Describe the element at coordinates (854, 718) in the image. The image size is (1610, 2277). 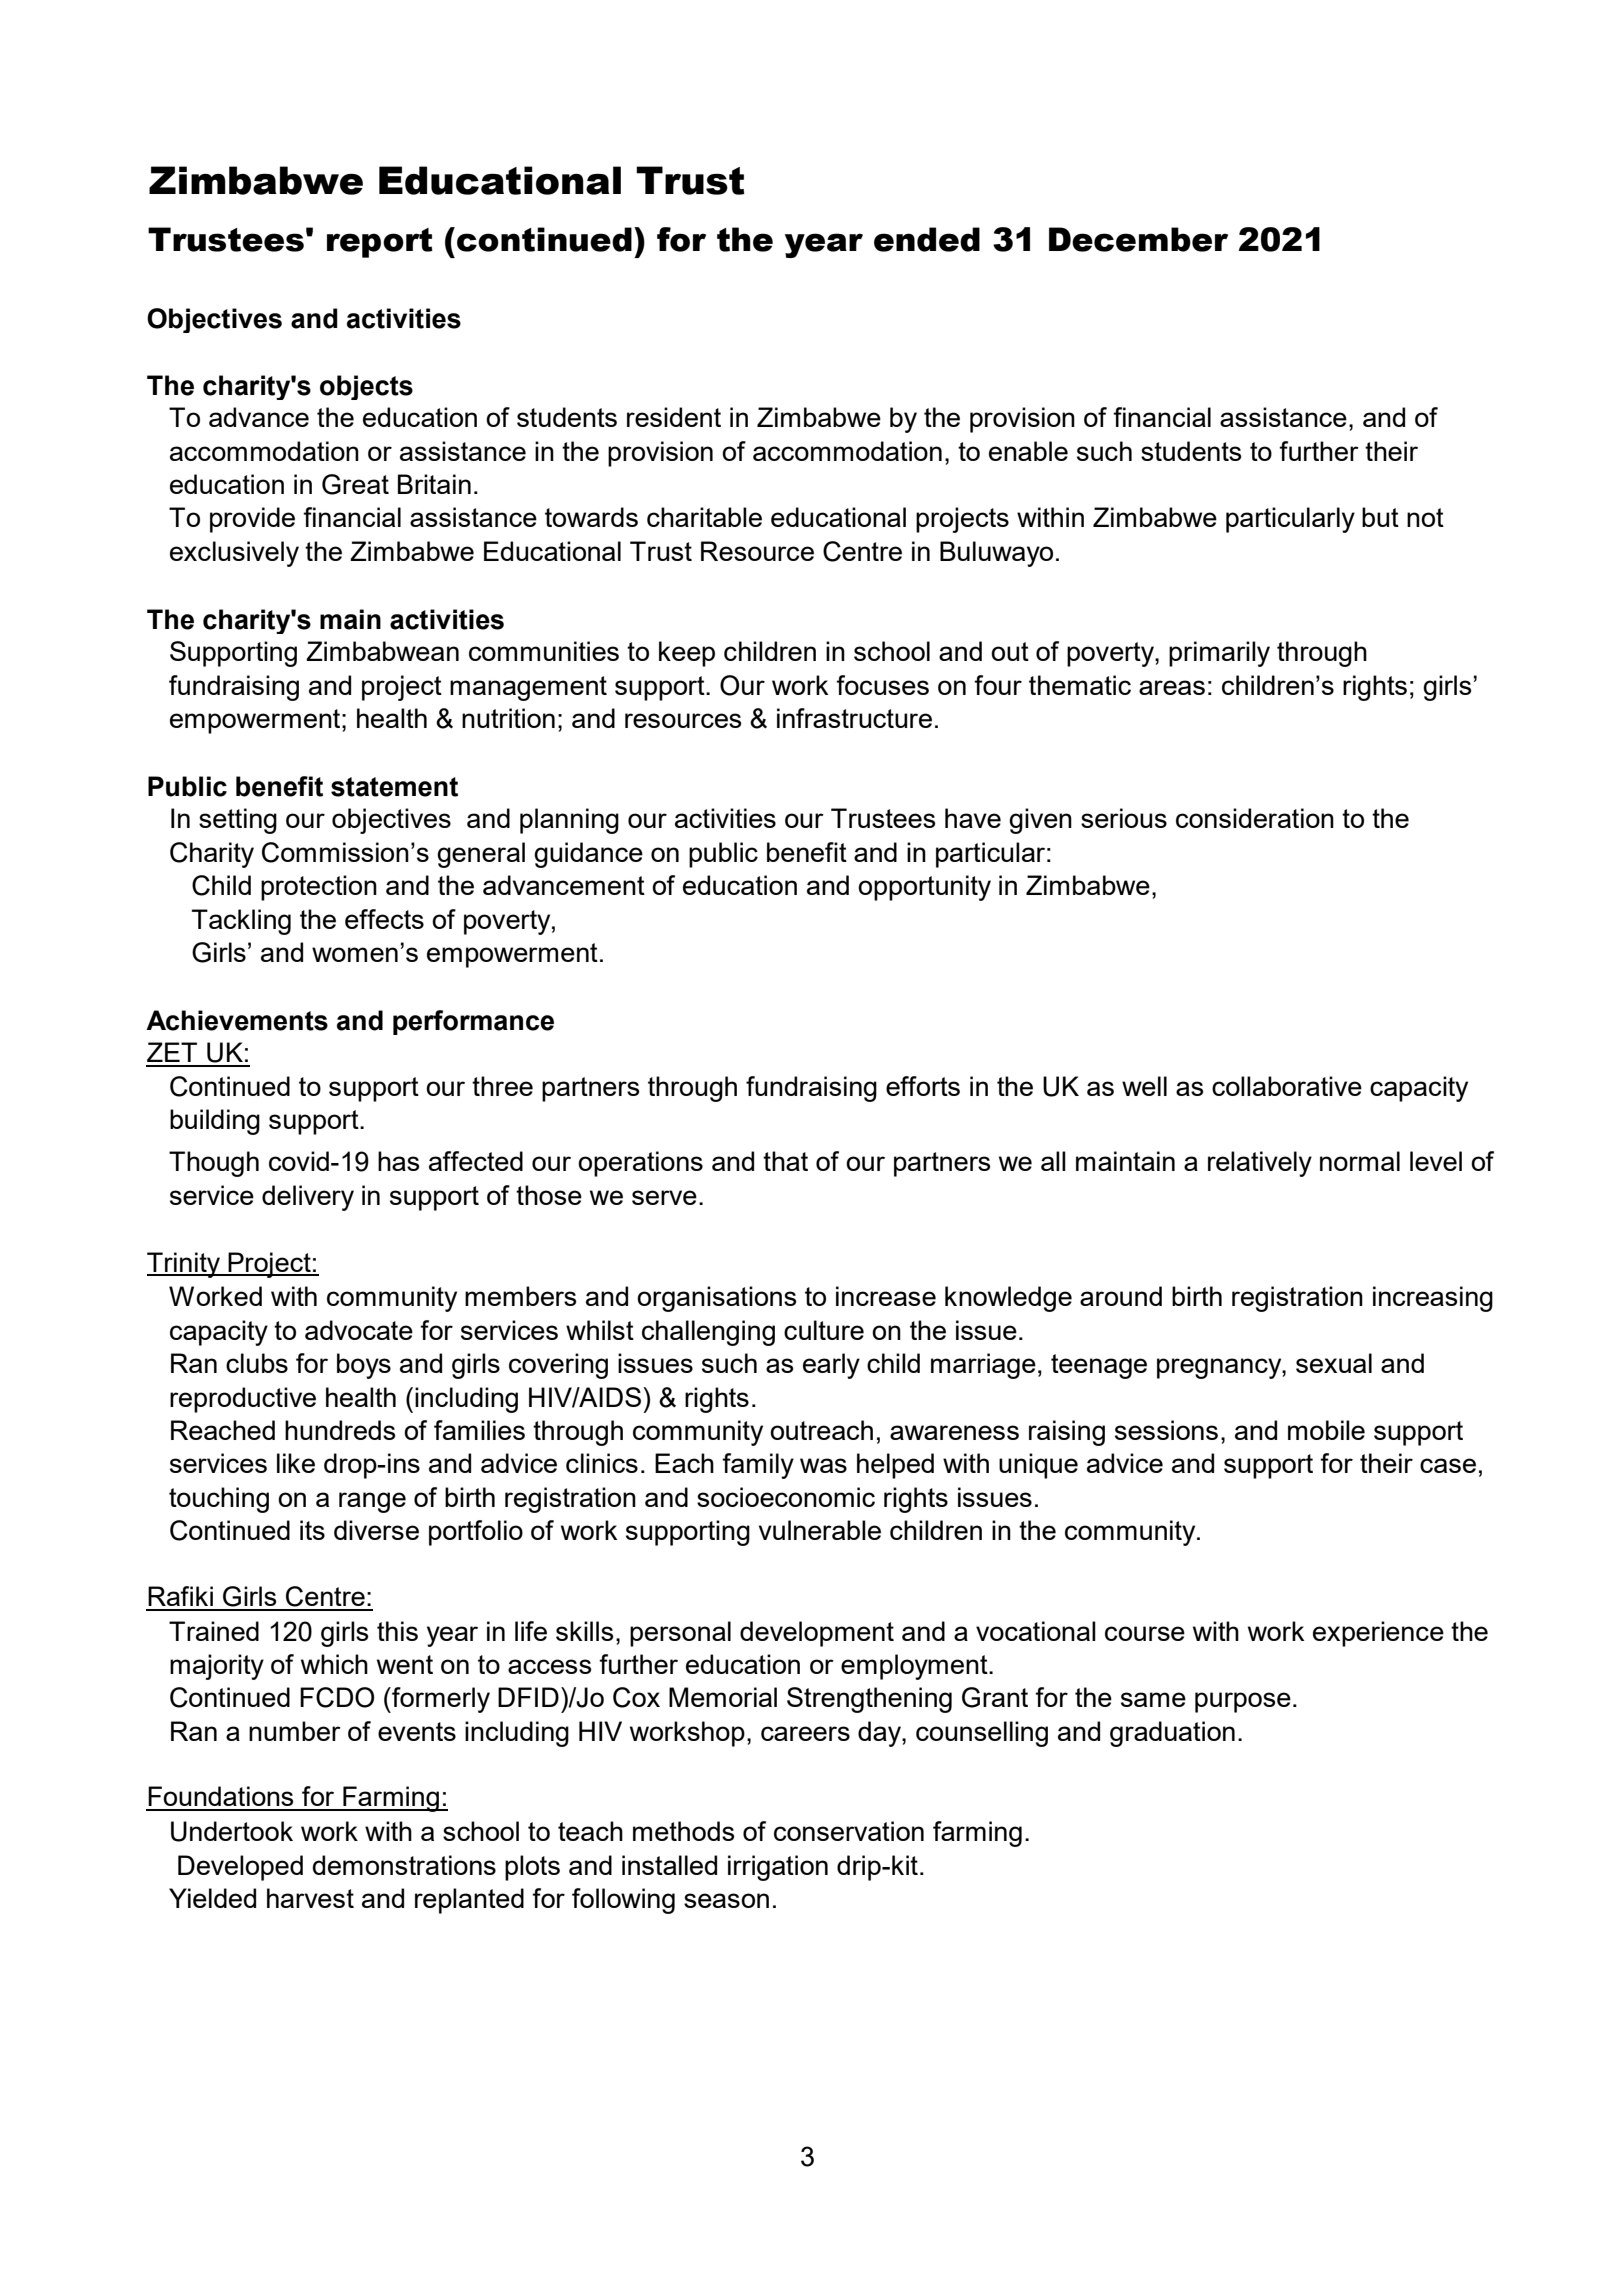
I see `infrastructure` at that location.
